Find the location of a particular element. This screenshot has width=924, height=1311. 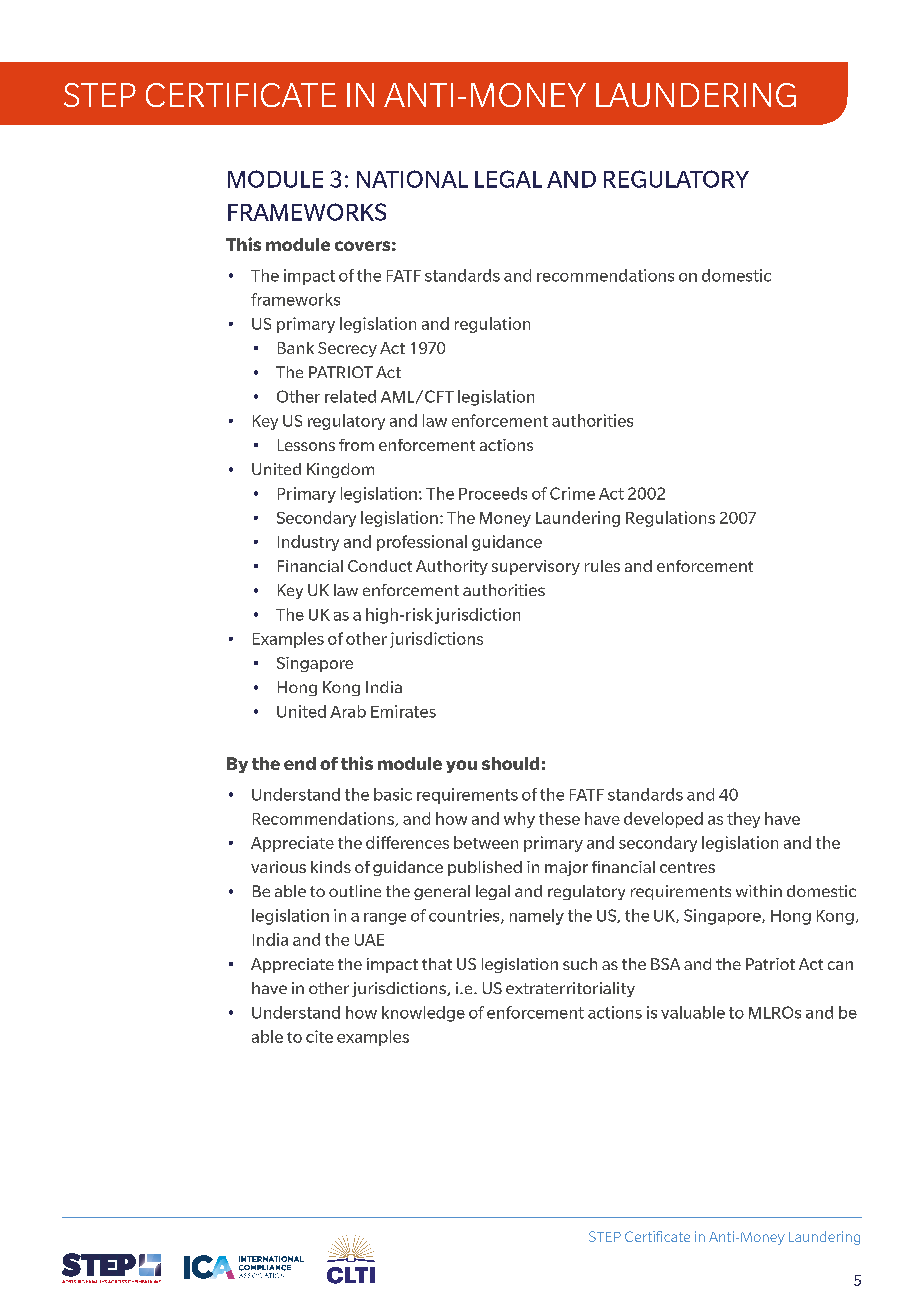

they is located at coordinates (743, 820).
